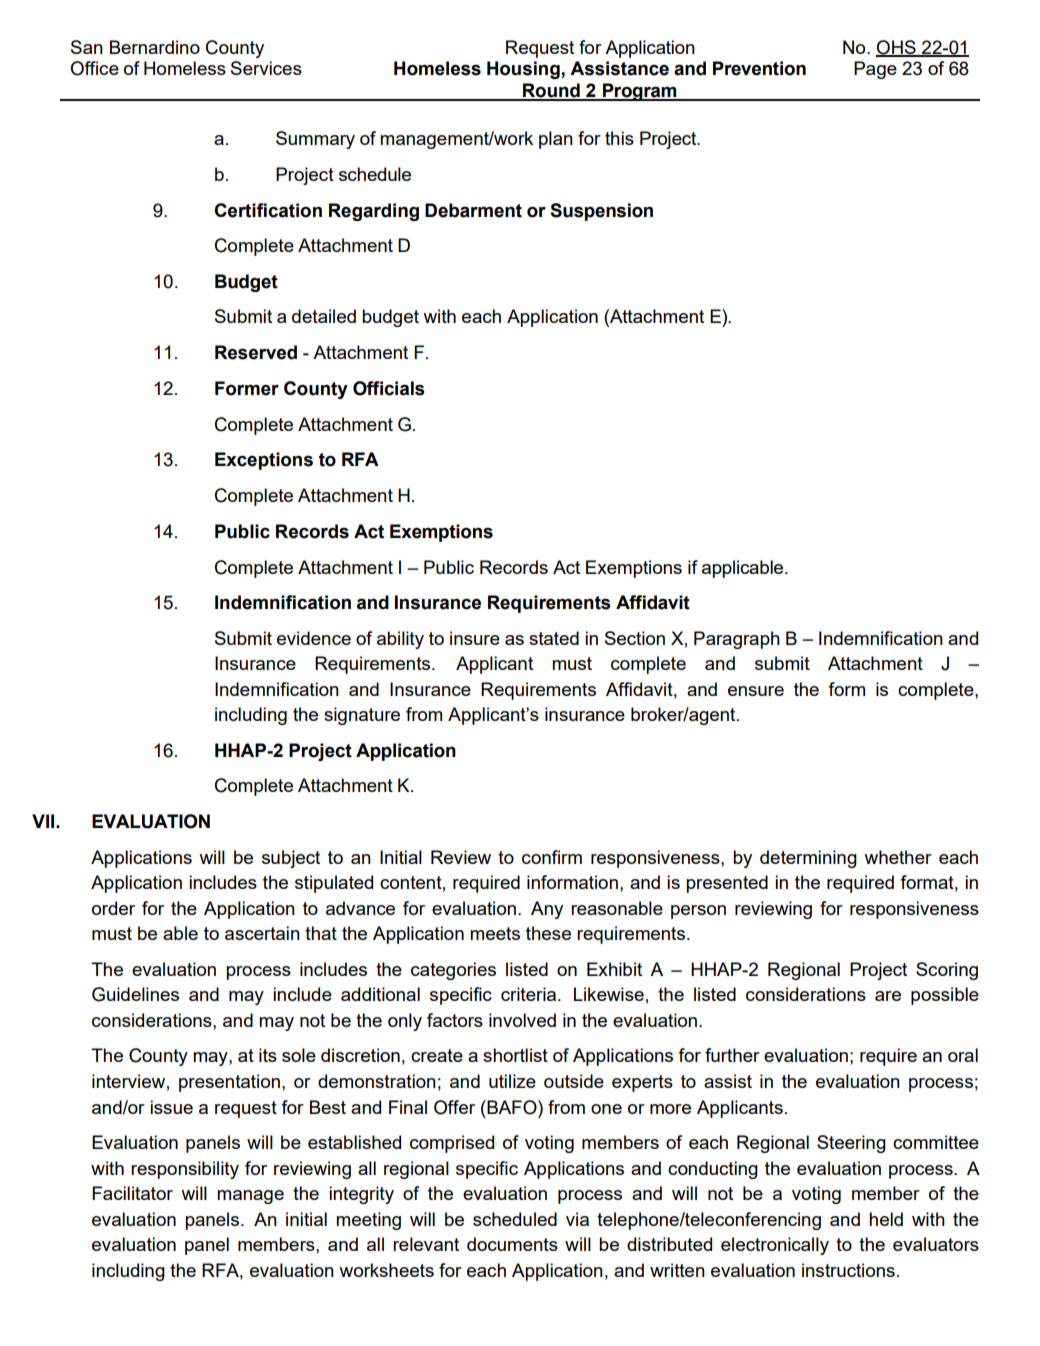  What do you see at coordinates (619, 138) in the screenshot?
I see `this` at bounding box center [619, 138].
